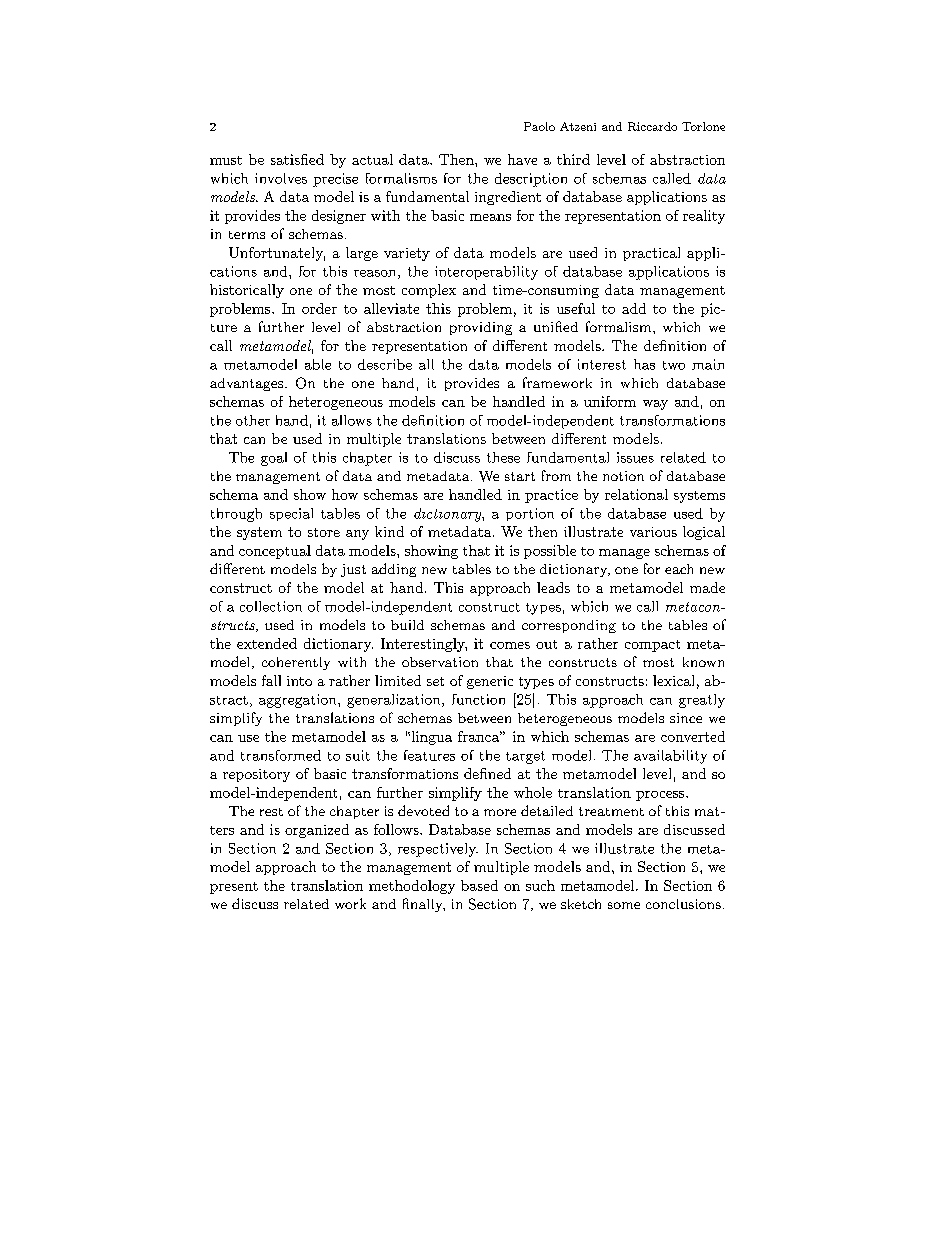 Image resolution: width=952 pixels, height=1233 pixels. Describe the element at coordinates (297, 159) in the document. I see `satisfied` at that location.
